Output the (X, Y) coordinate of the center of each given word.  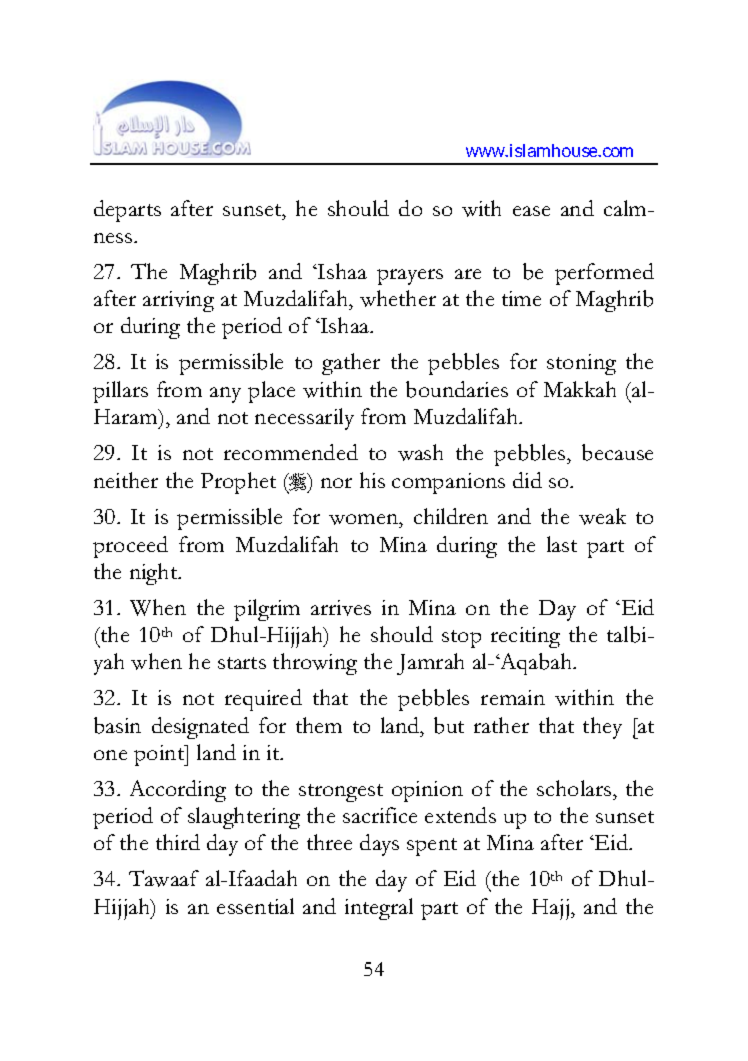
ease (531, 211)
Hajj (550, 909)
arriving (178, 301)
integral (379, 909)
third (178, 842)
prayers (410, 277)
